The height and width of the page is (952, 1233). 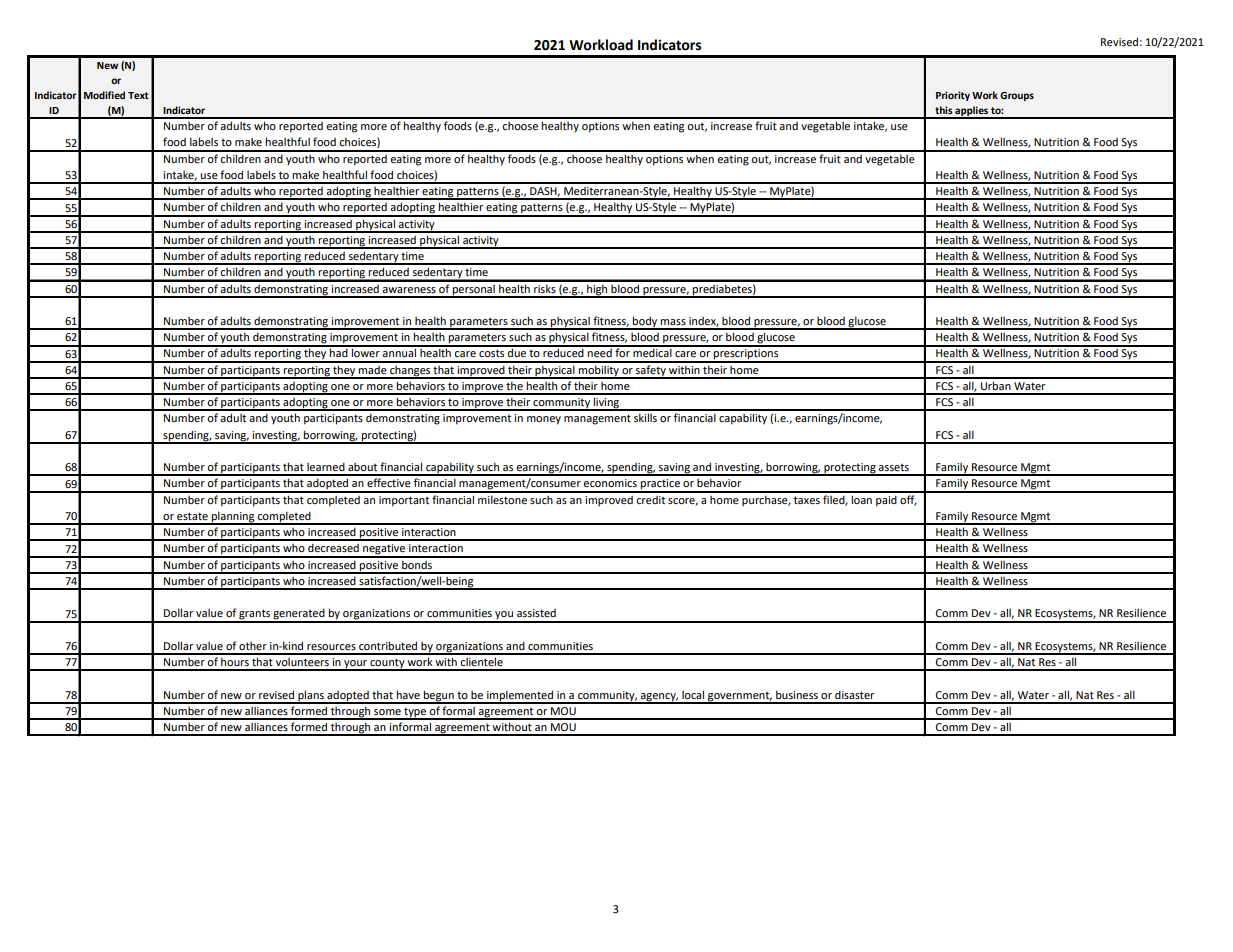 What do you see at coordinates (971, 112) in the page?
I see `applies` at bounding box center [971, 112].
